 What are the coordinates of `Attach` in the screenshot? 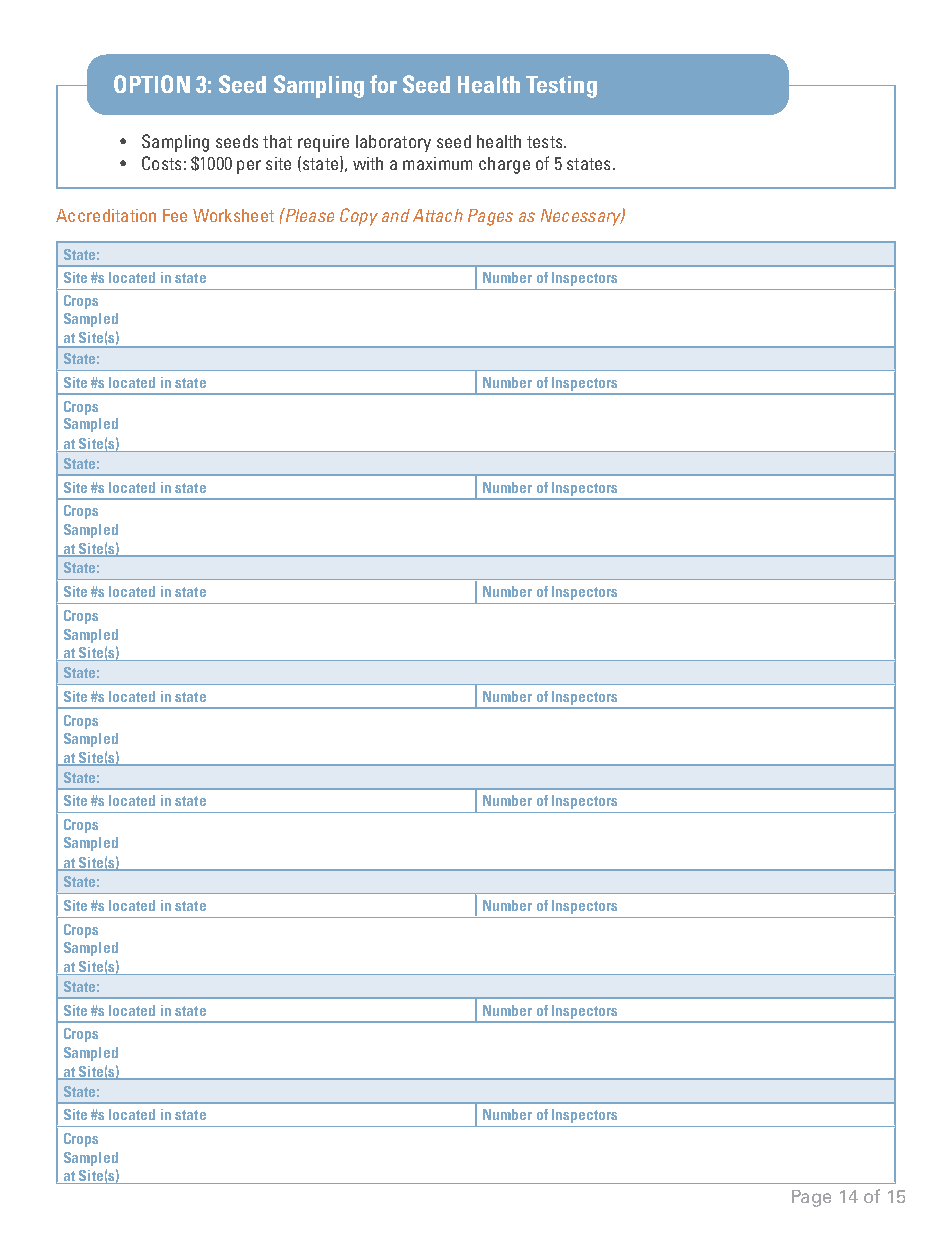 It's located at (438, 215).
